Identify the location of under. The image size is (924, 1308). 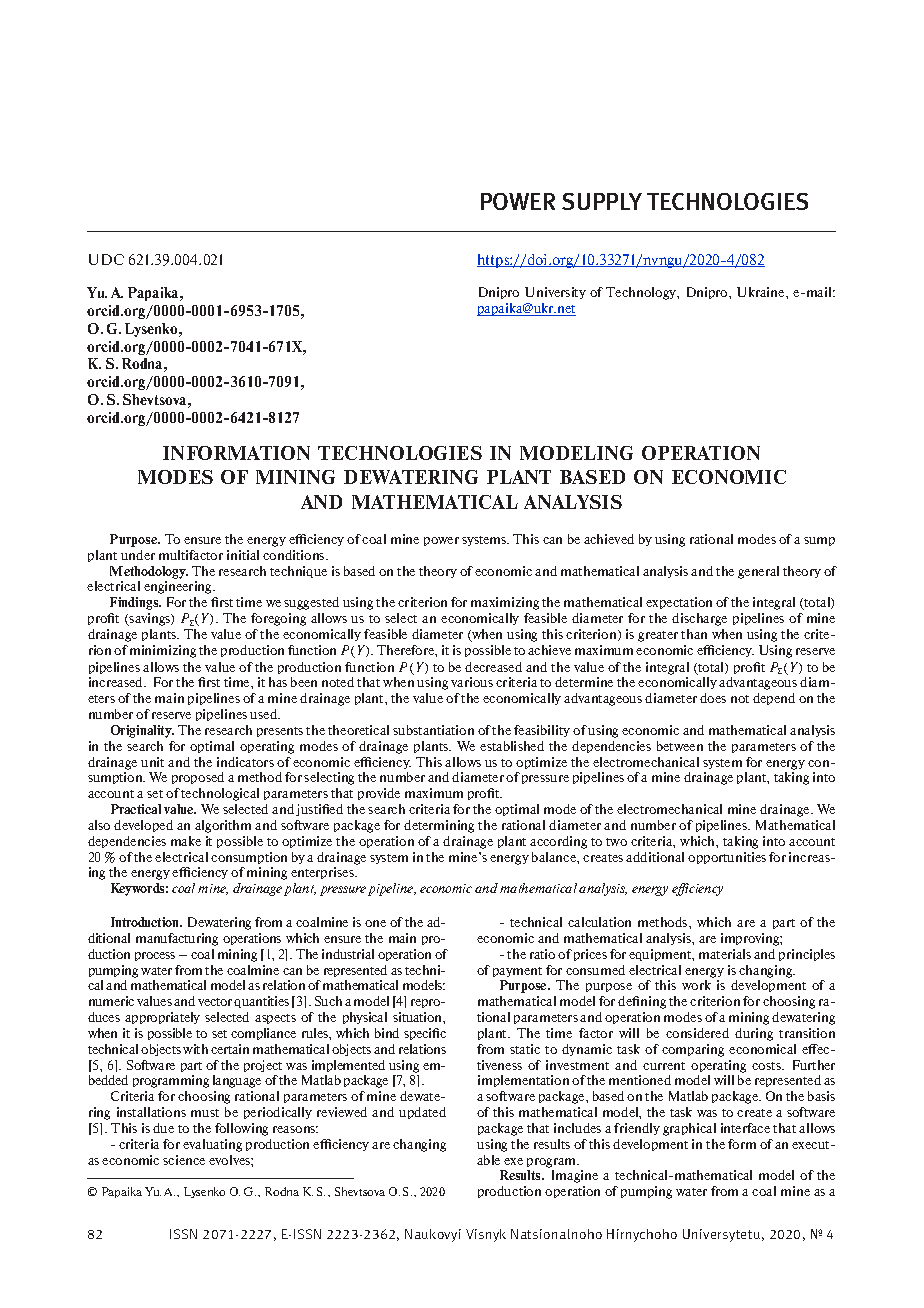
(138, 555).
